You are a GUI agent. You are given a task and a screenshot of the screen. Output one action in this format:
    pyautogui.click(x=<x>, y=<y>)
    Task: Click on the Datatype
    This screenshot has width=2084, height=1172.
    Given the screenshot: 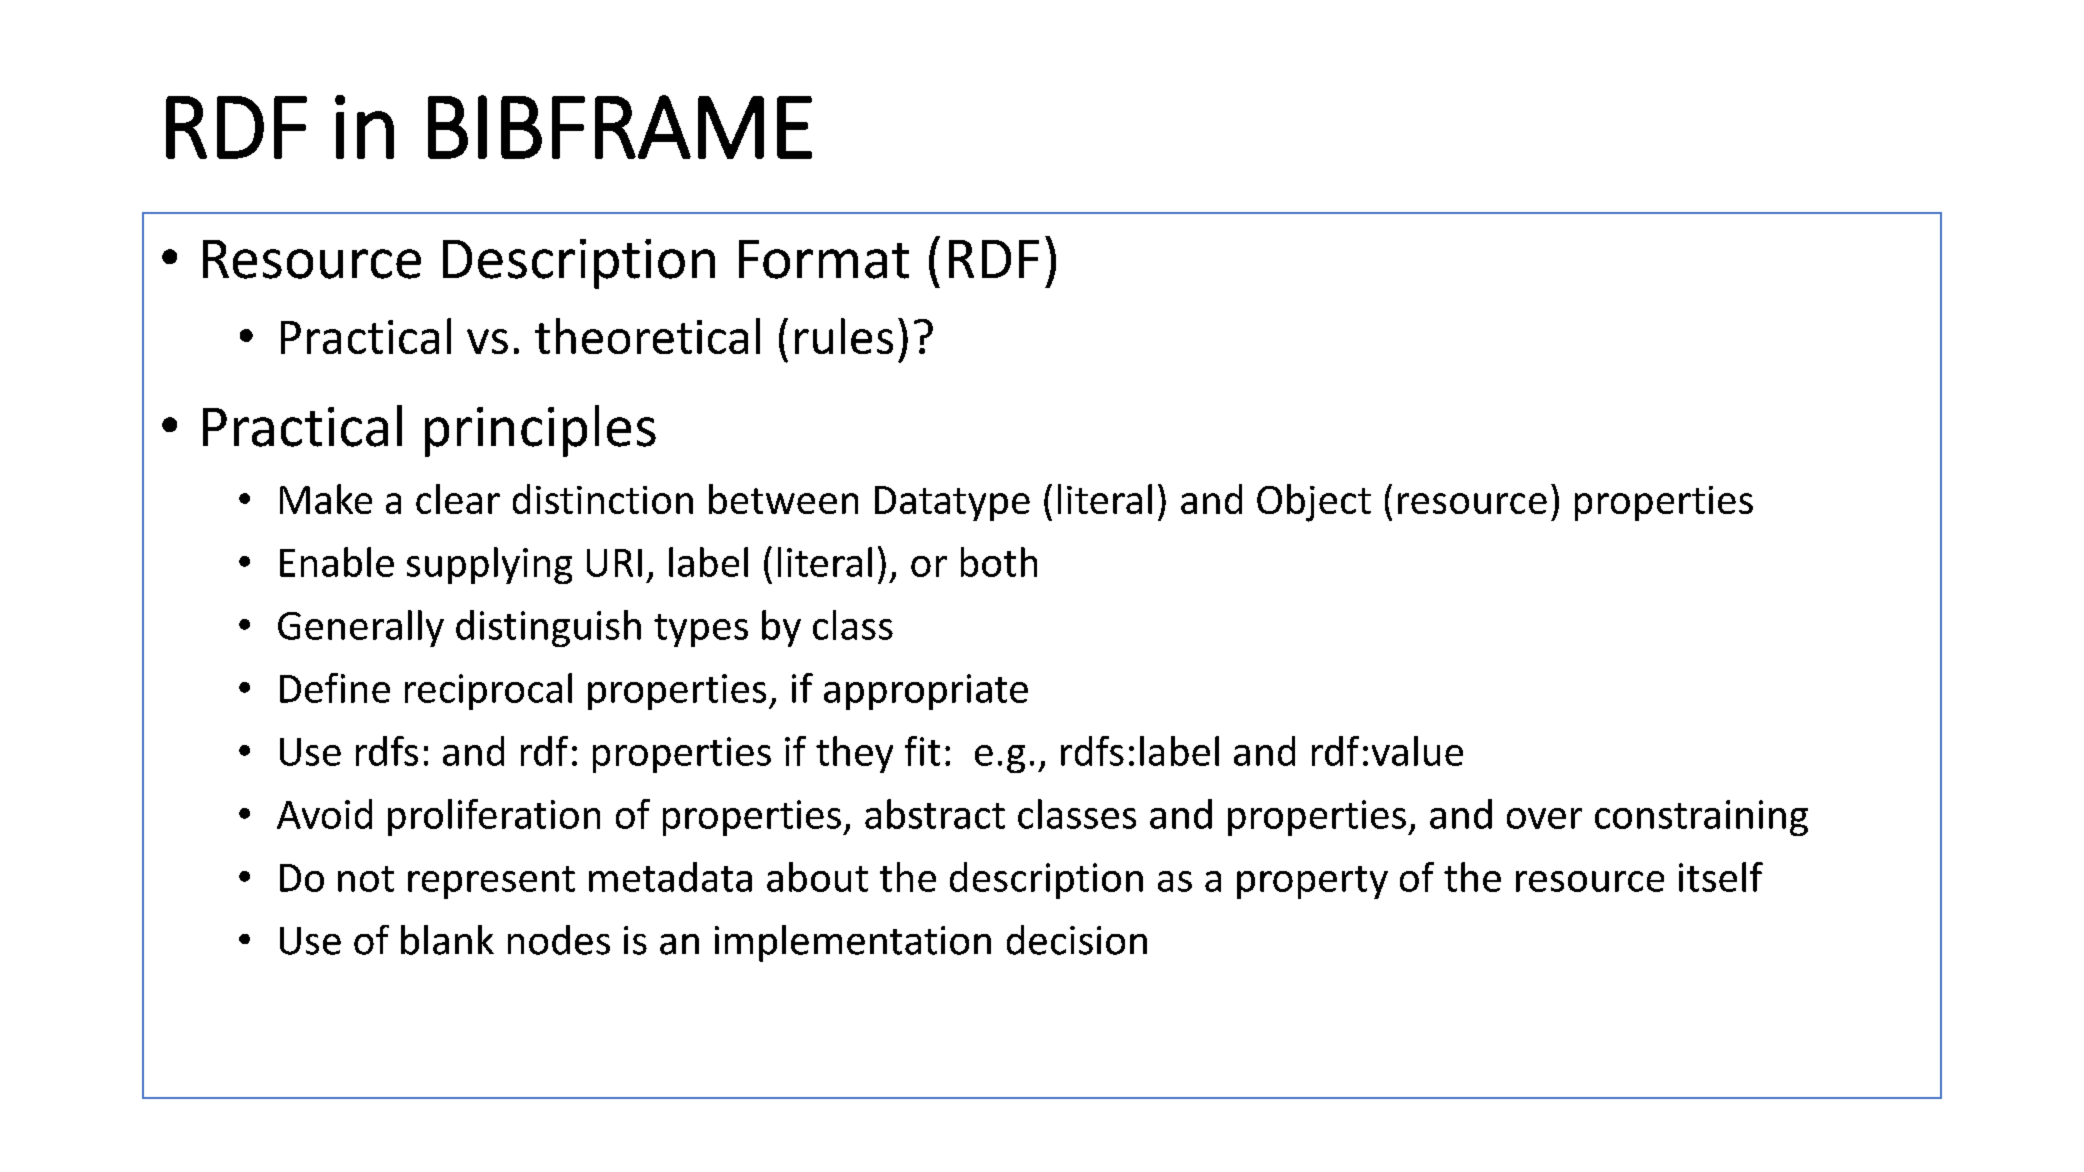 What is the action you would take?
    pyautogui.click(x=952, y=503)
